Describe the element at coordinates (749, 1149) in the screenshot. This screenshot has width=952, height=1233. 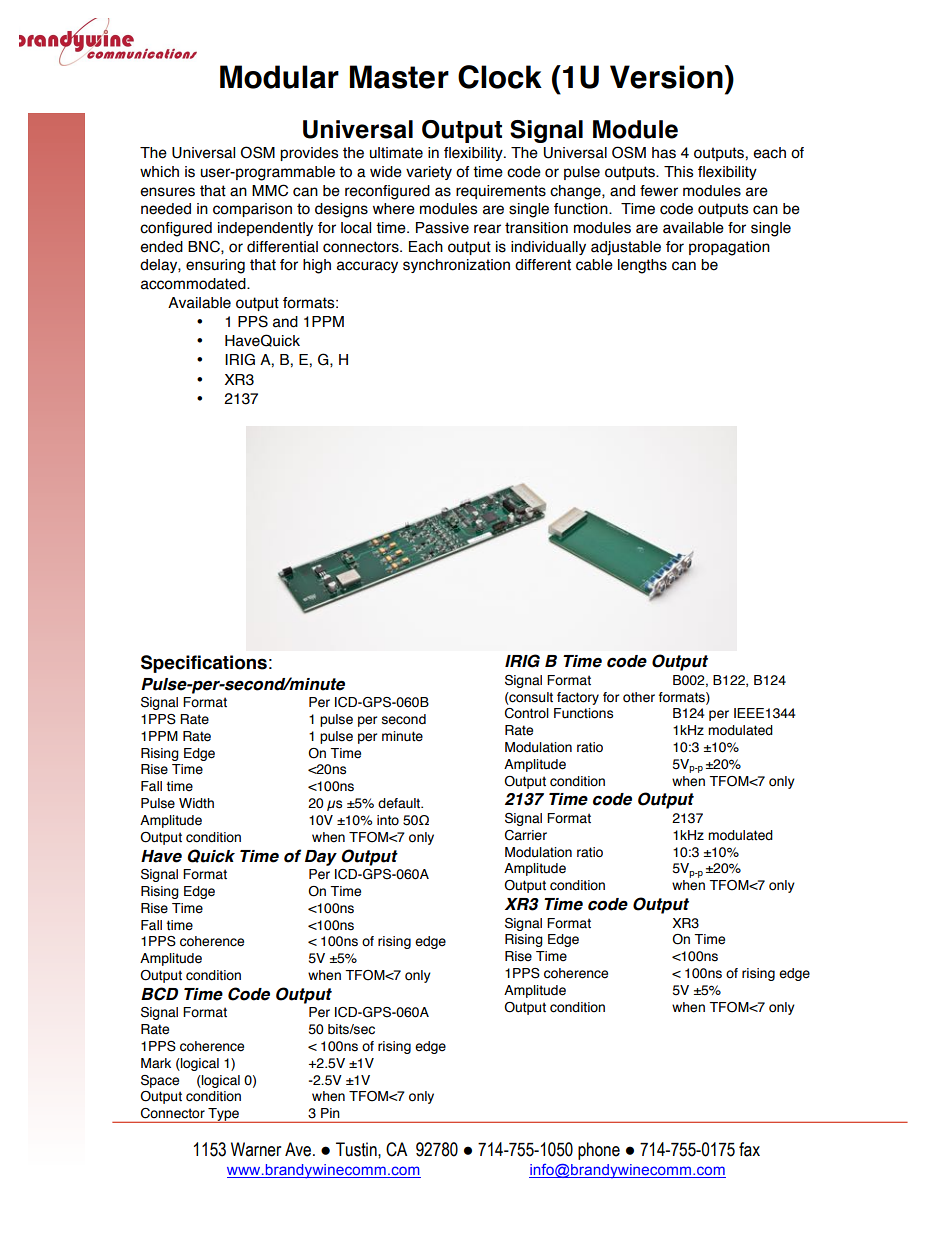
I see `fax` at that location.
